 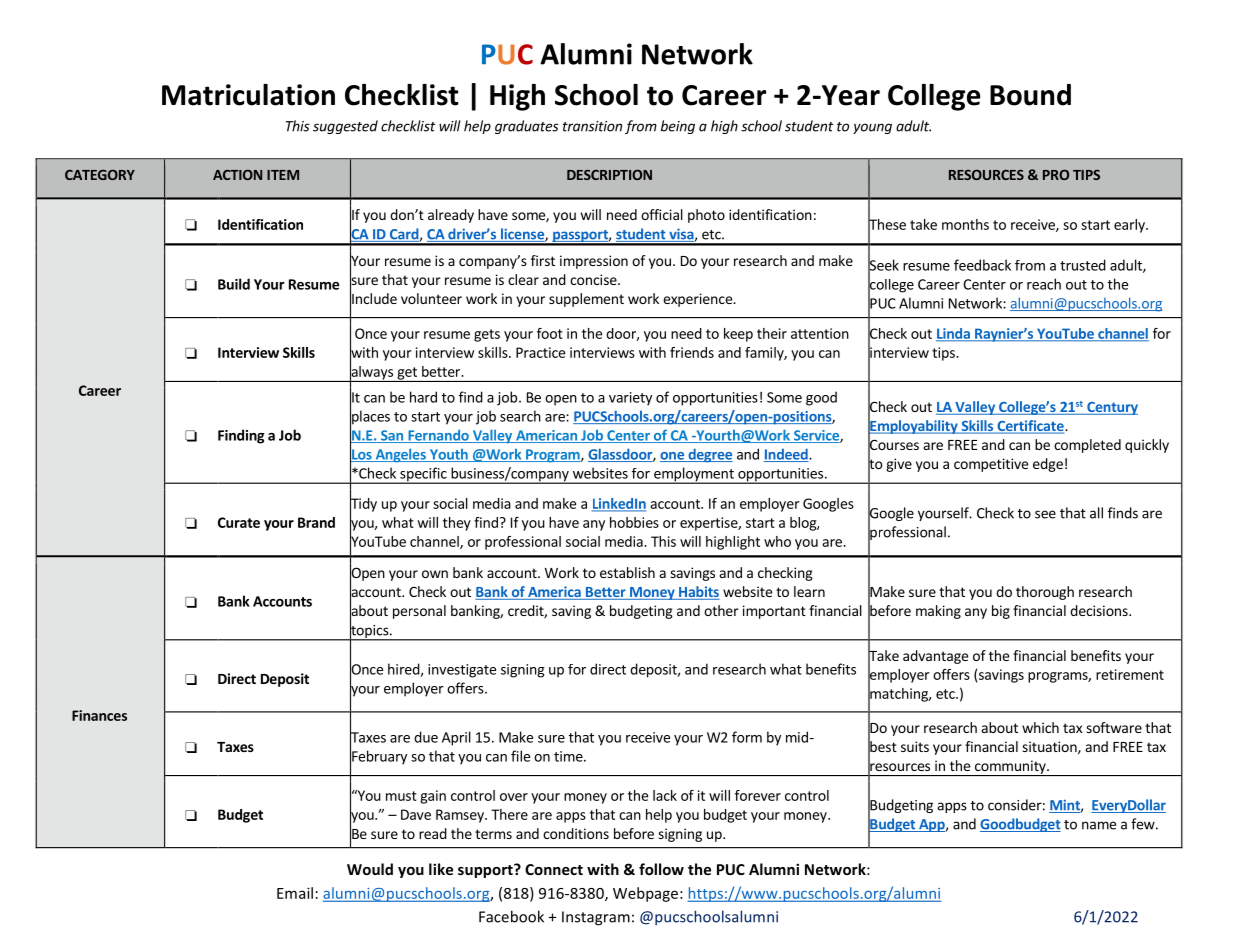 What do you see at coordinates (1030, 95) in the screenshot?
I see `Bound` at bounding box center [1030, 95].
